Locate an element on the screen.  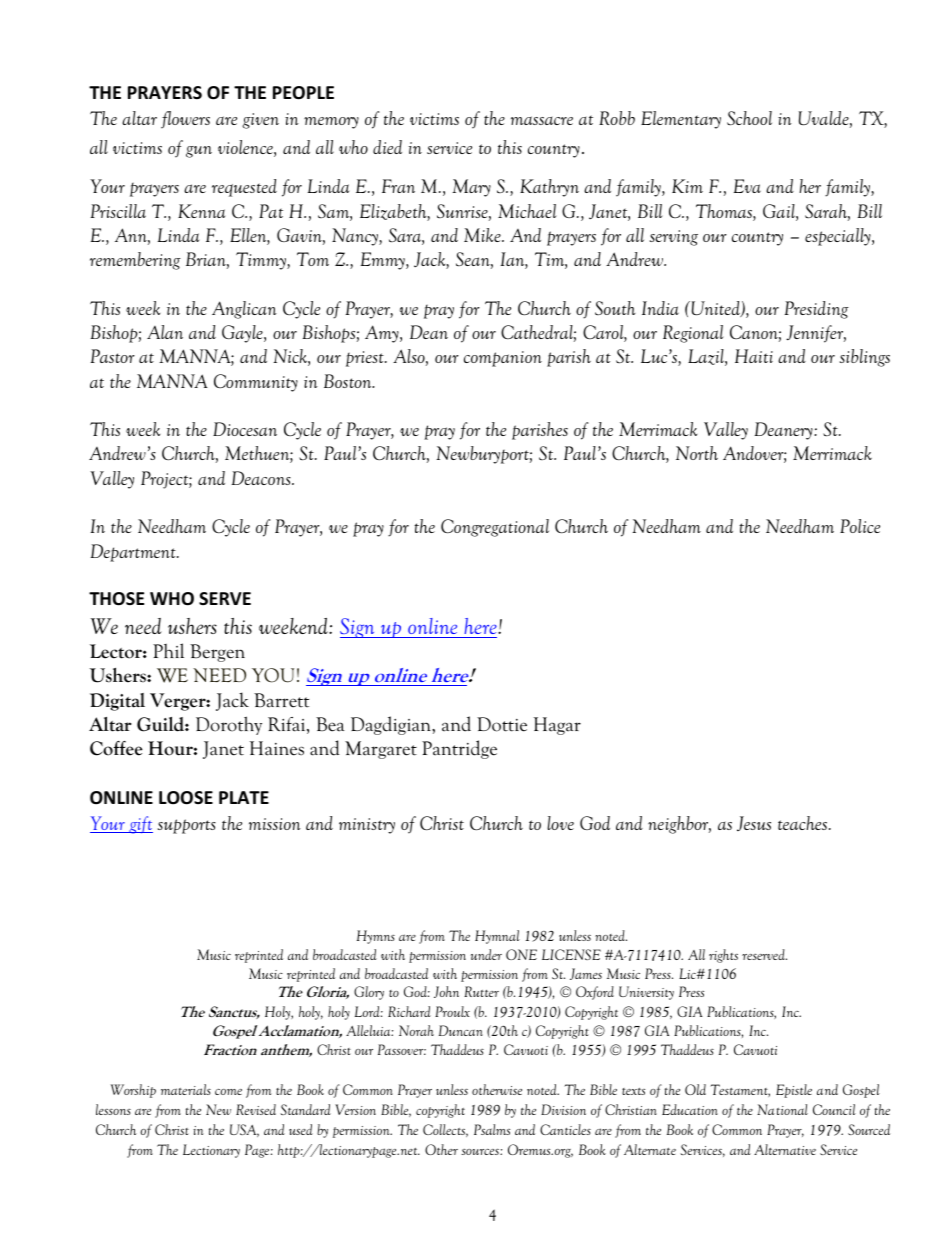
flowers is located at coordinates (185, 119).
